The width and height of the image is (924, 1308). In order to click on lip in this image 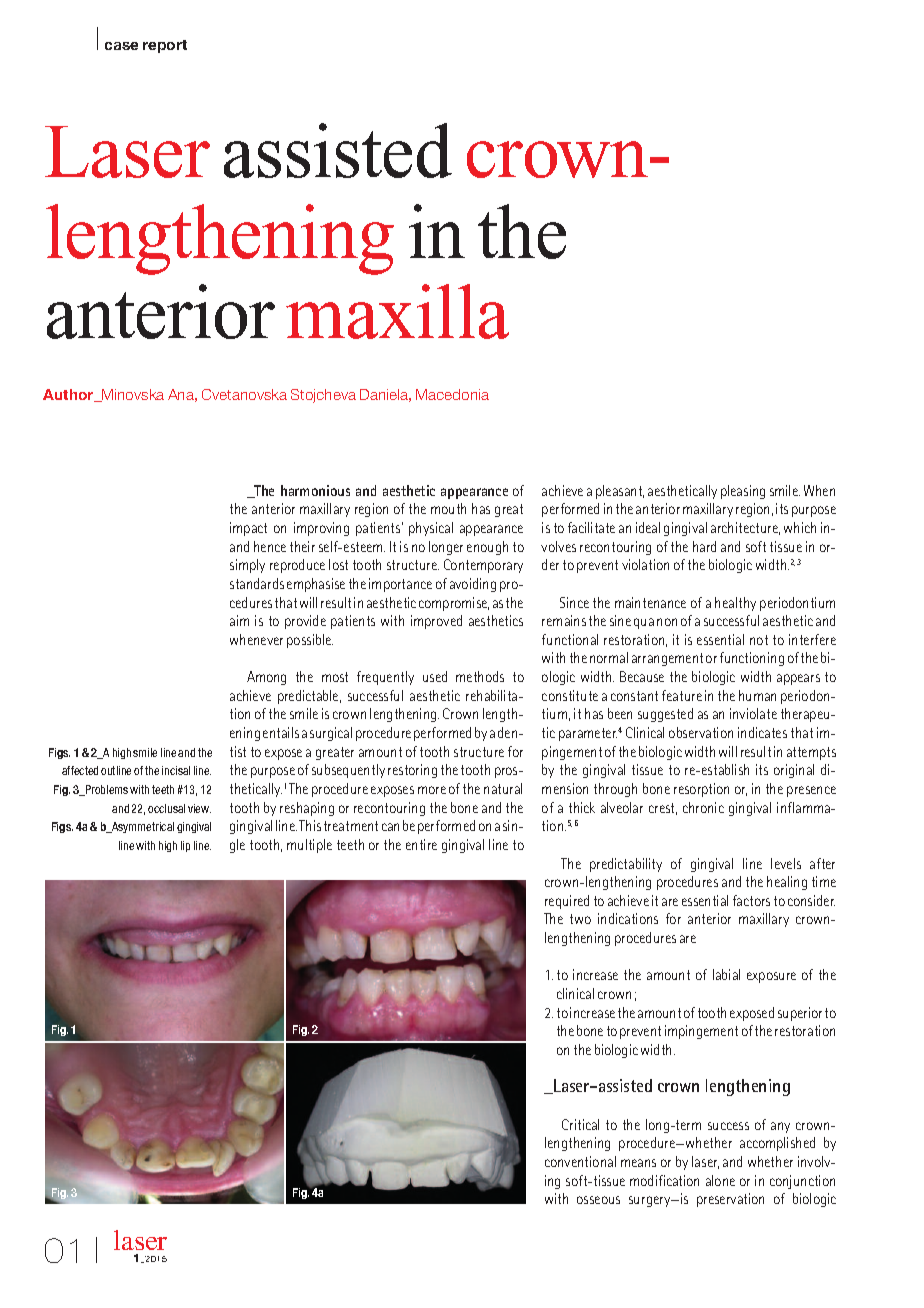, I will do `click(185, 846)`.
